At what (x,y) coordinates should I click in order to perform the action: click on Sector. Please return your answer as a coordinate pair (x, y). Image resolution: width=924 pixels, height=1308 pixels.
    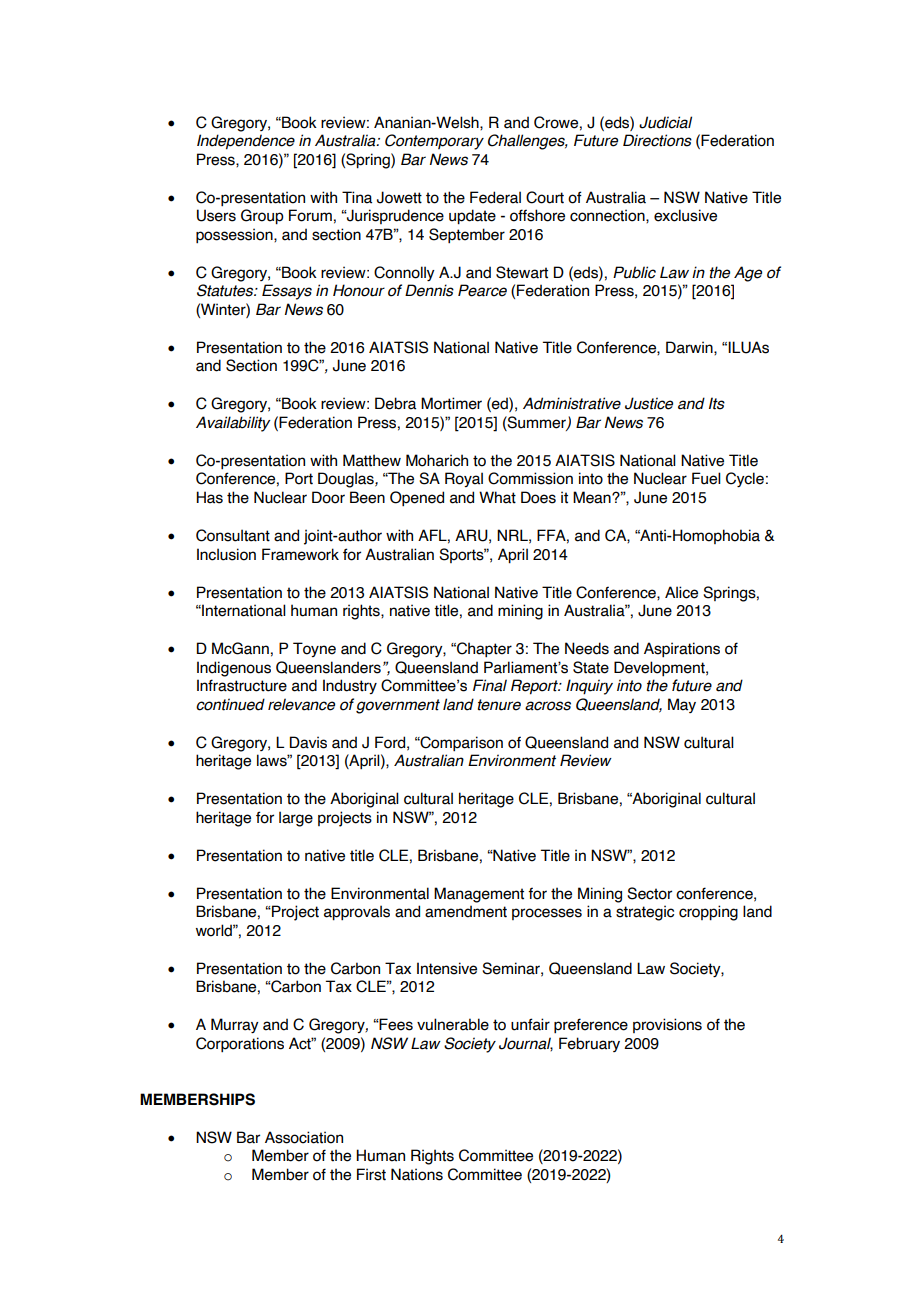
    Looking at the image, I should click on (649, 893).
